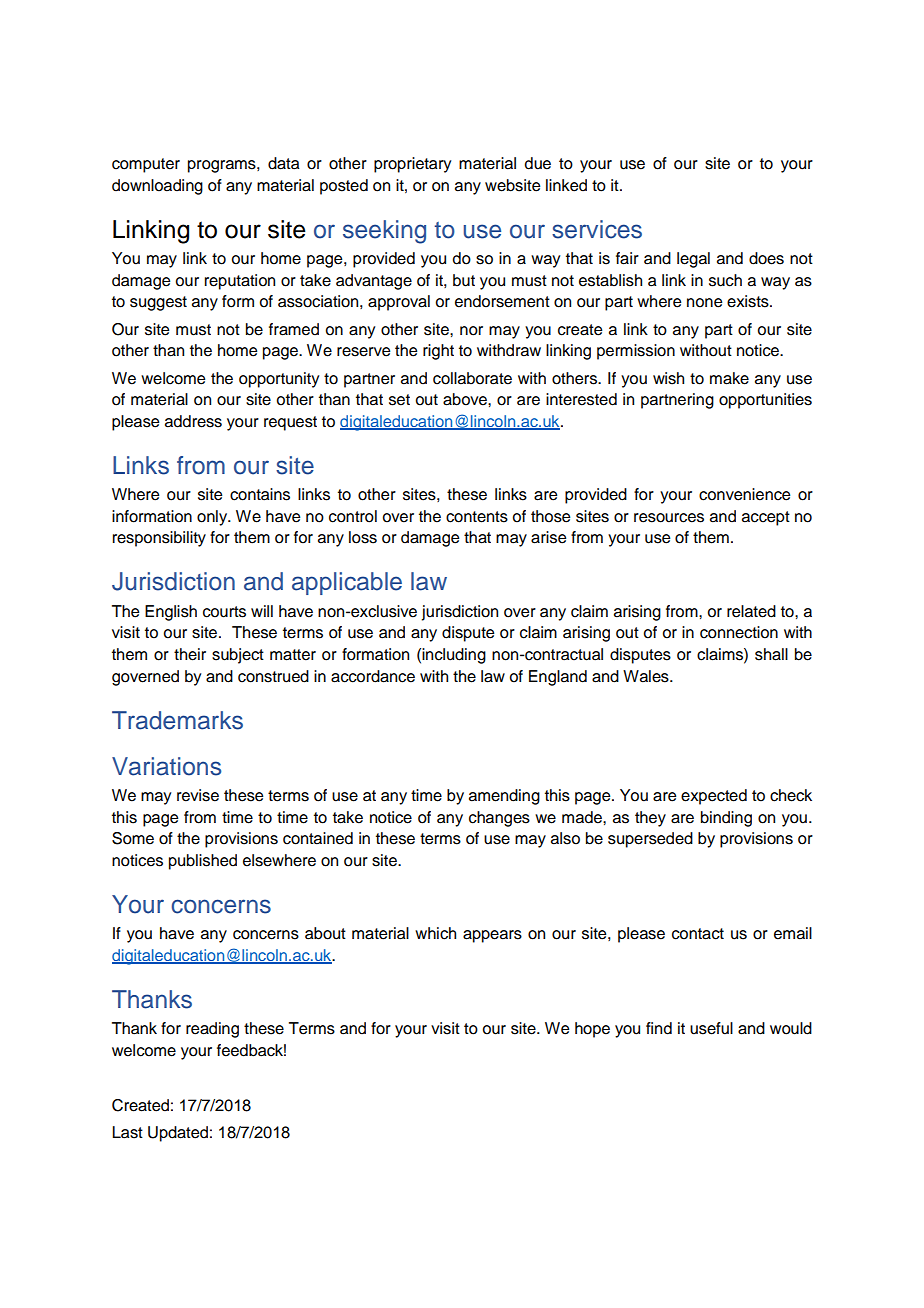 This document has width=924, height=1308. I want to click on above, so click(466, 399).
